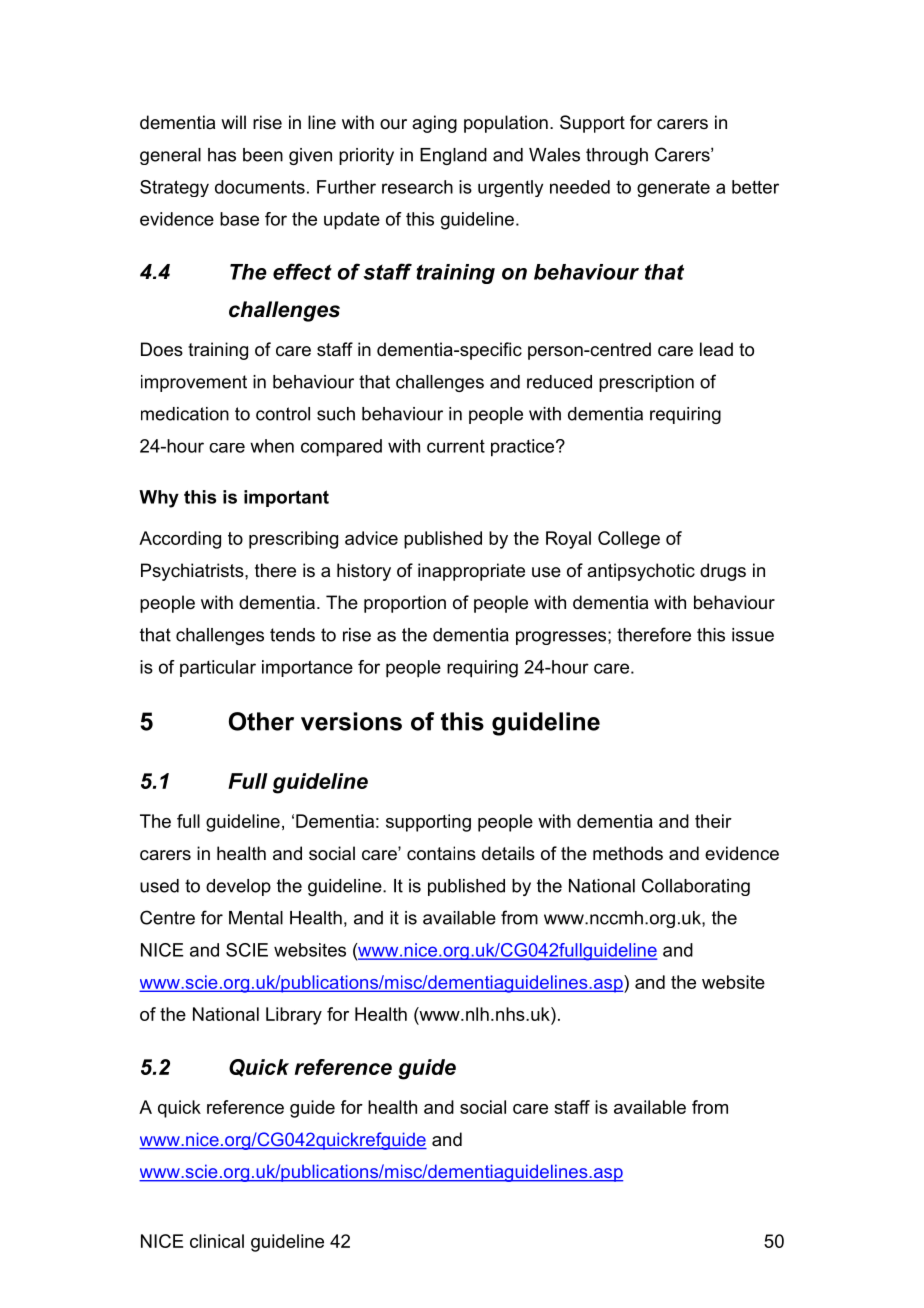  Describe the element at coordinates (405, 604) in the page. I see `proportion` at that location.
